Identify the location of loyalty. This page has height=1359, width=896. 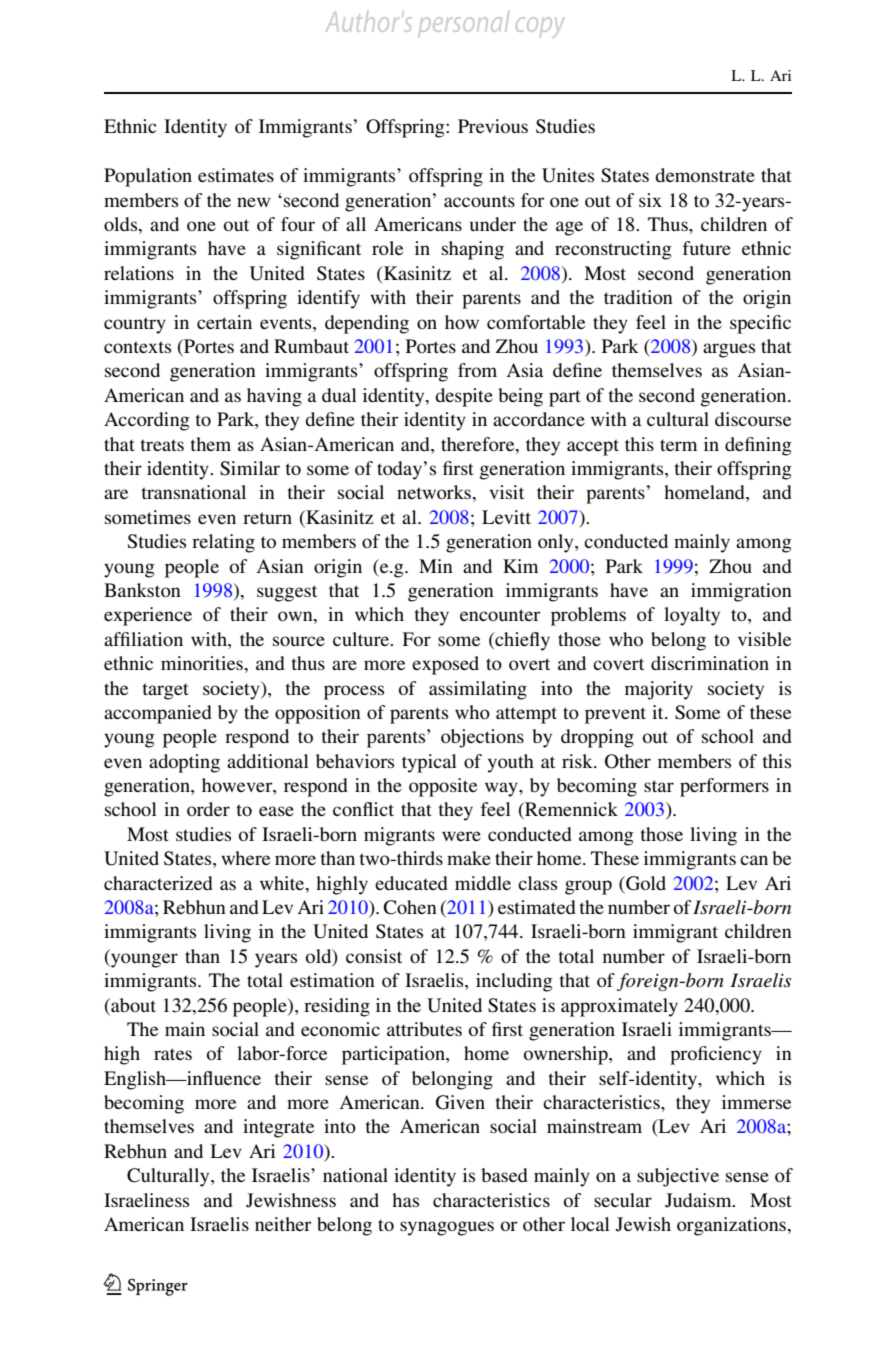
(692, 616).
